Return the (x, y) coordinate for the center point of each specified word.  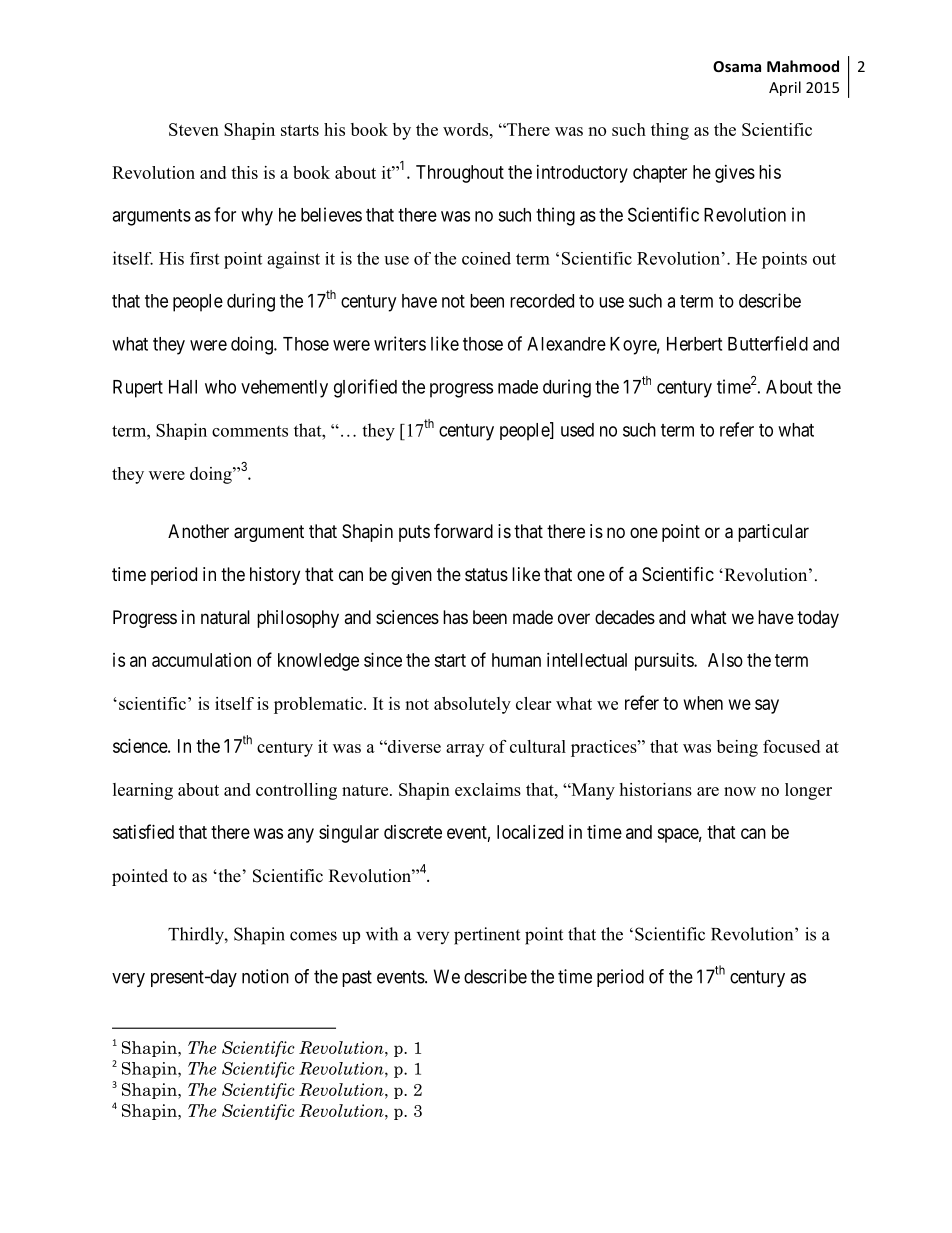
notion (265, 976)
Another (198, 531)
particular (773, 533)
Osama (737, 66)
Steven (194, 129)
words (467, 129)
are (708, 791)
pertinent (487, 936)
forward (463, 530)
